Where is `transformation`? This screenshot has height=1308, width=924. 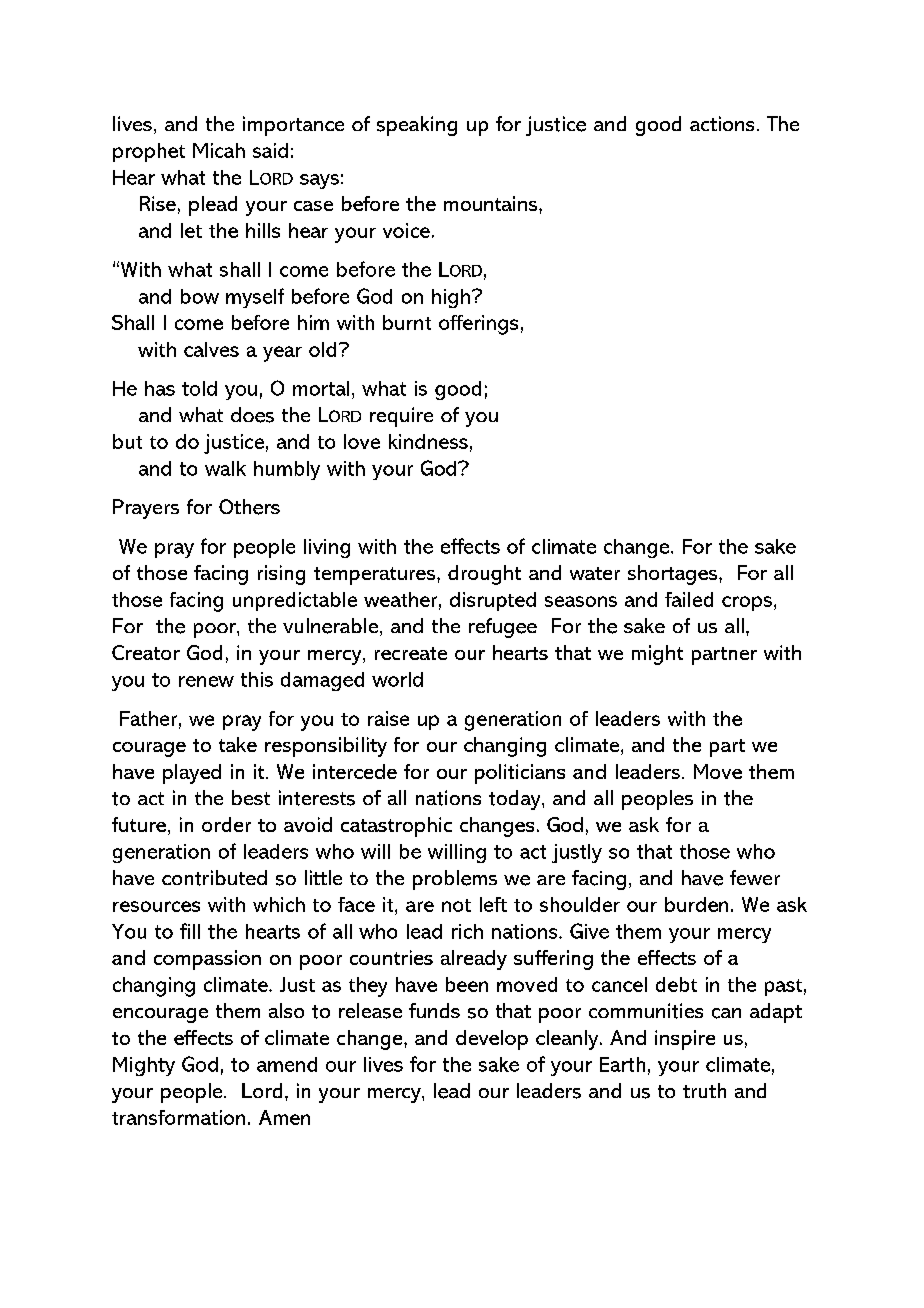
transformation is located at coordinates (178, 1117).
